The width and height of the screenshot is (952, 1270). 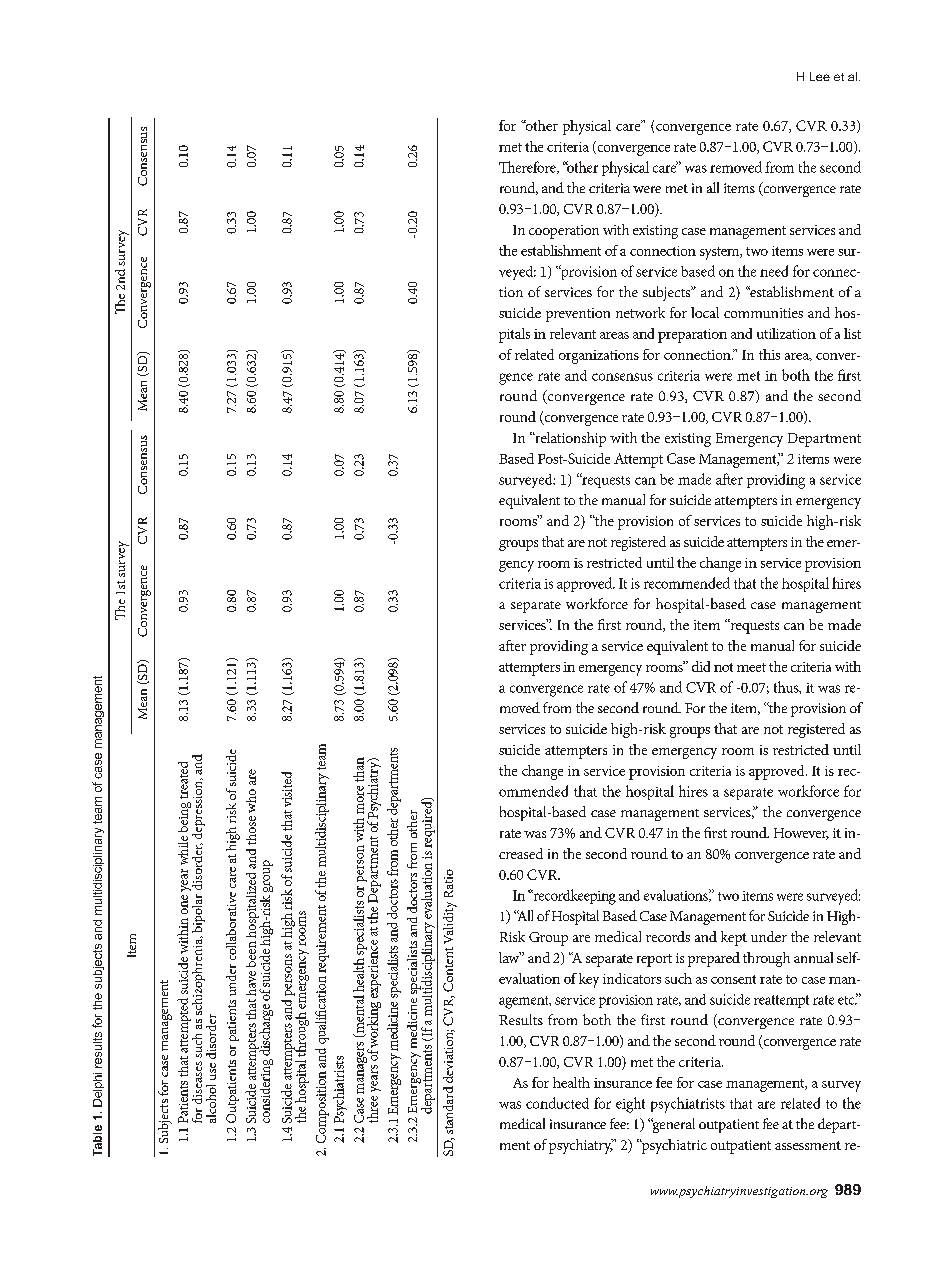 I want to click on local, so click(x=705, y=312).
